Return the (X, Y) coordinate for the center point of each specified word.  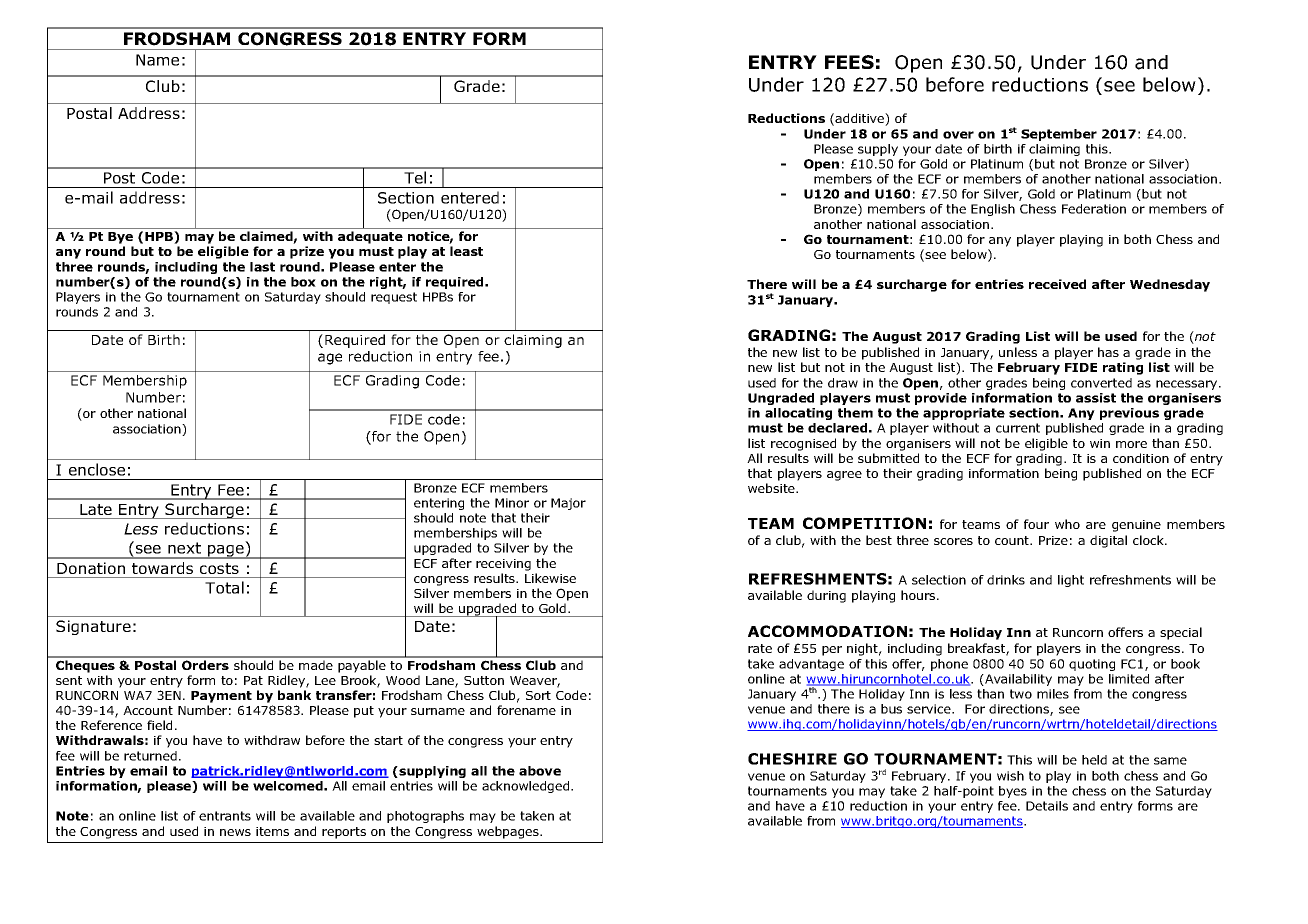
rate (760, 648)
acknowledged (527, 787)
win (1100, 443)
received (1057, 284)
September (1059, 135)
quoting (1092, 665)
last (262, 267)
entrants (225, 816)
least (466, 251)
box (303, 282)
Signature (93, 627)
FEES (849, 62)
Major (568, 504)
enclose (97, 469)
